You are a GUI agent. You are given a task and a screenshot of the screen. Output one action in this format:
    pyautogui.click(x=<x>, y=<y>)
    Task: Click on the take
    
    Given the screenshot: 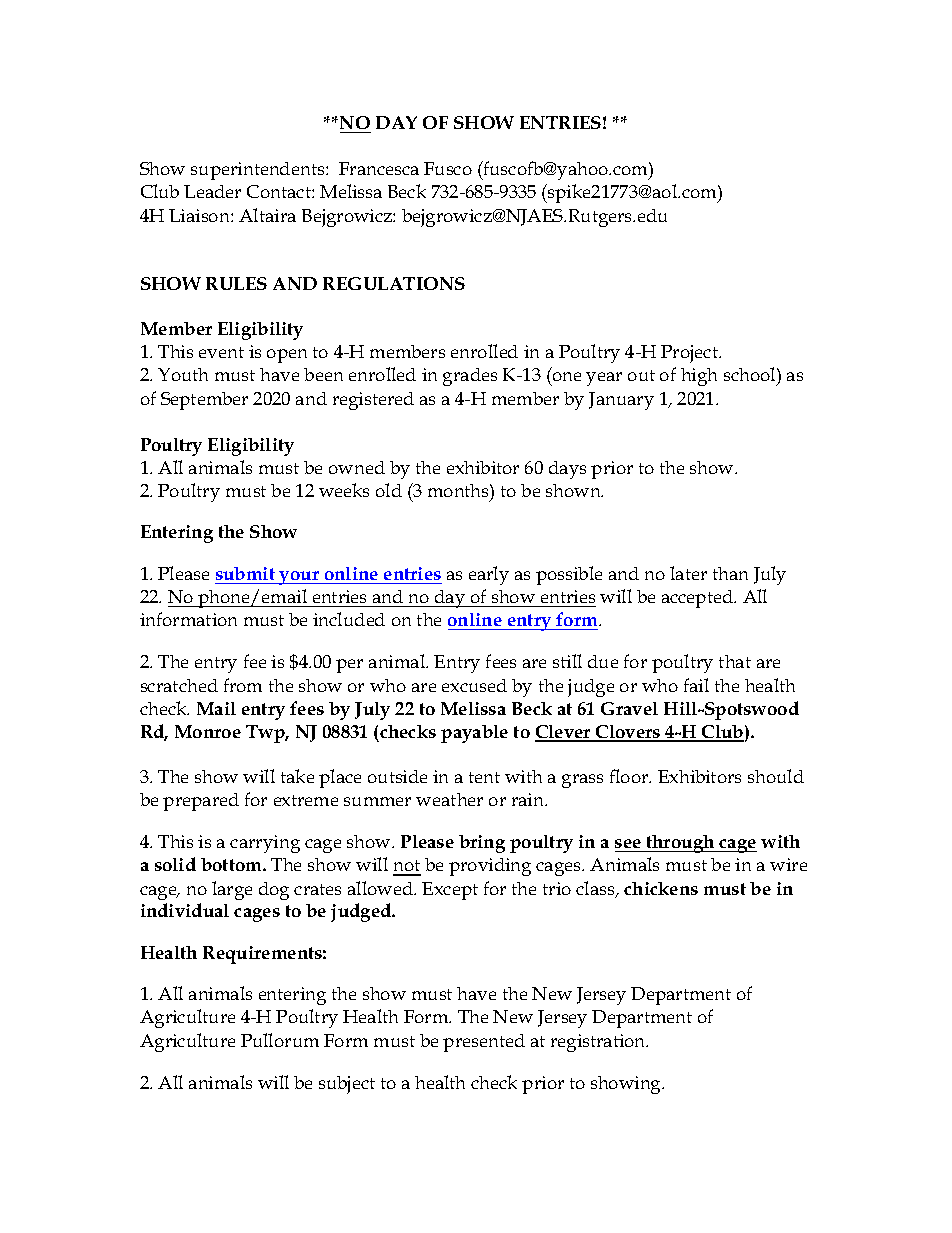 What is the action you would take?
    pyautogui.click(x=297, y=776)
